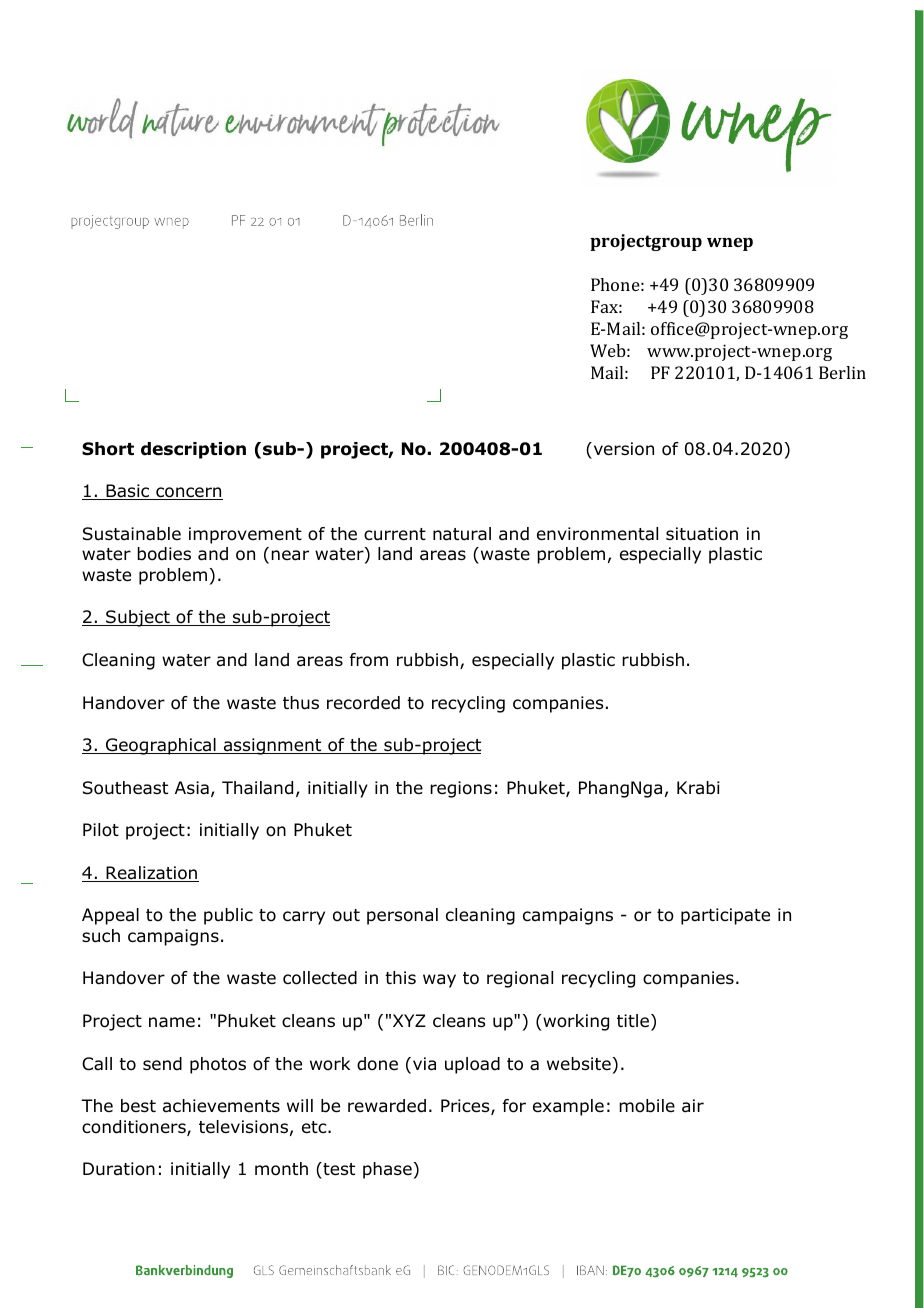  Describe the element at coordinates (702, 534) in the page. I see `situation` at that location.
